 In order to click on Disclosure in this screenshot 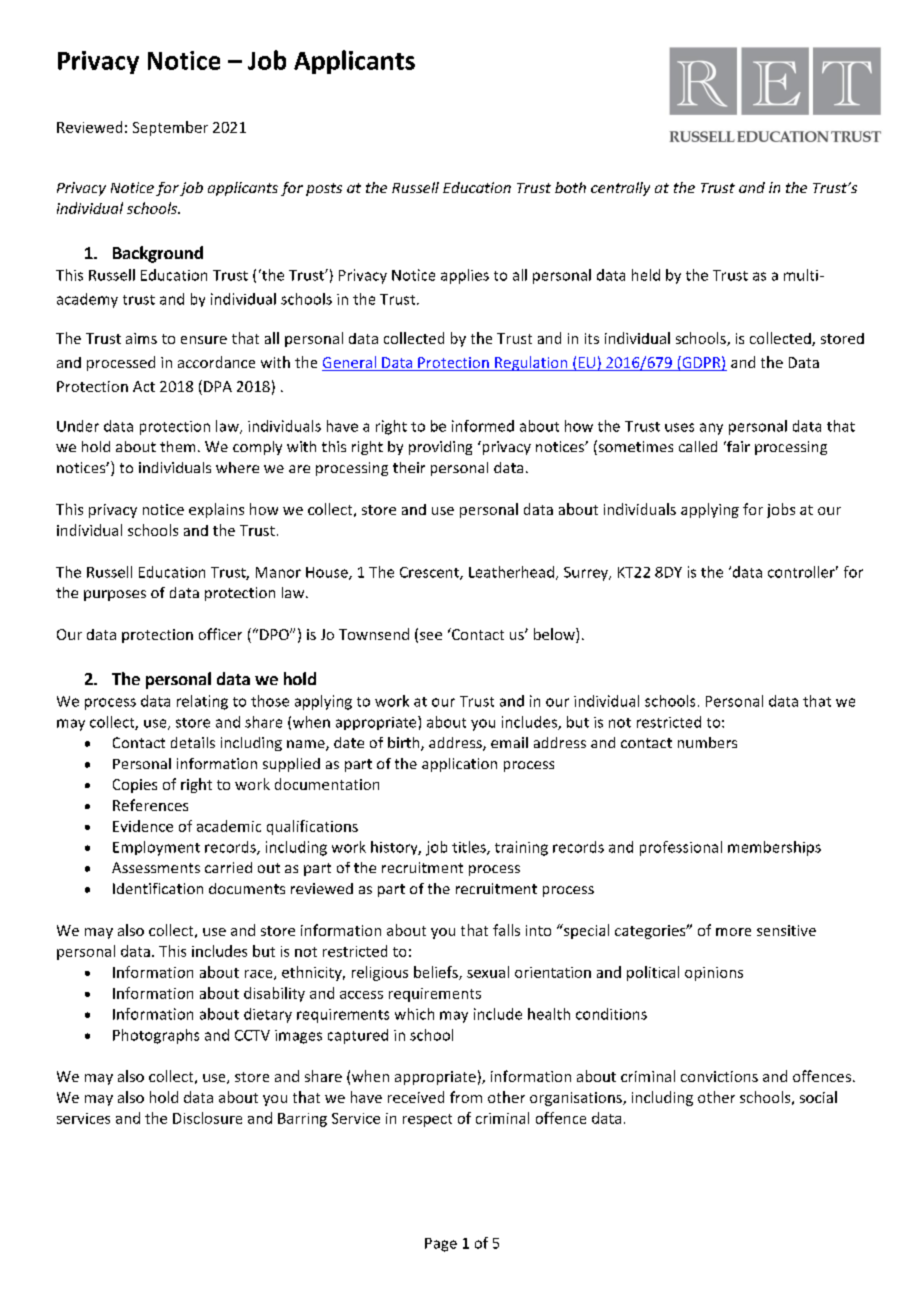, I will do `click(207, 1118)`.
